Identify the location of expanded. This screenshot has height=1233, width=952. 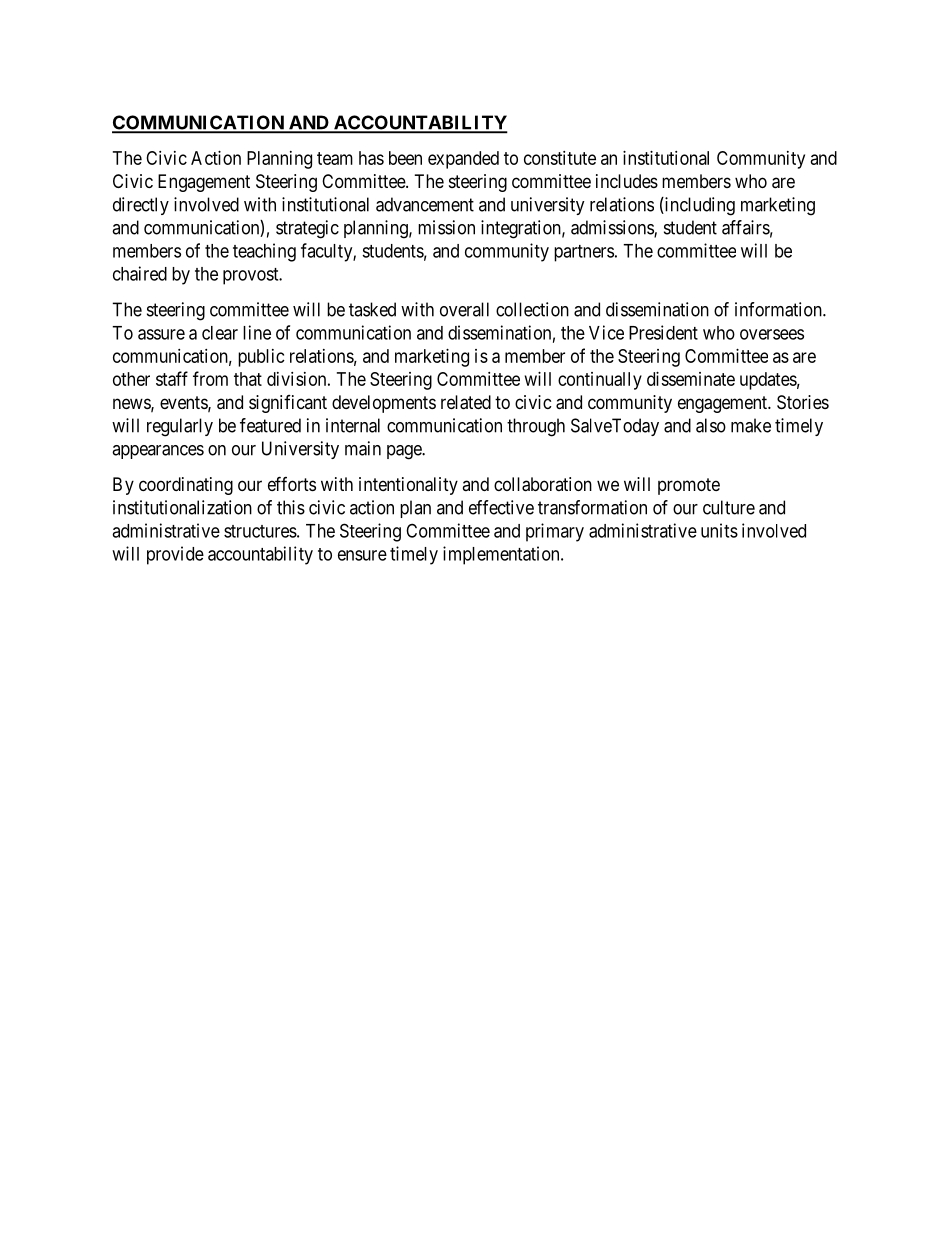
(463, 160).
